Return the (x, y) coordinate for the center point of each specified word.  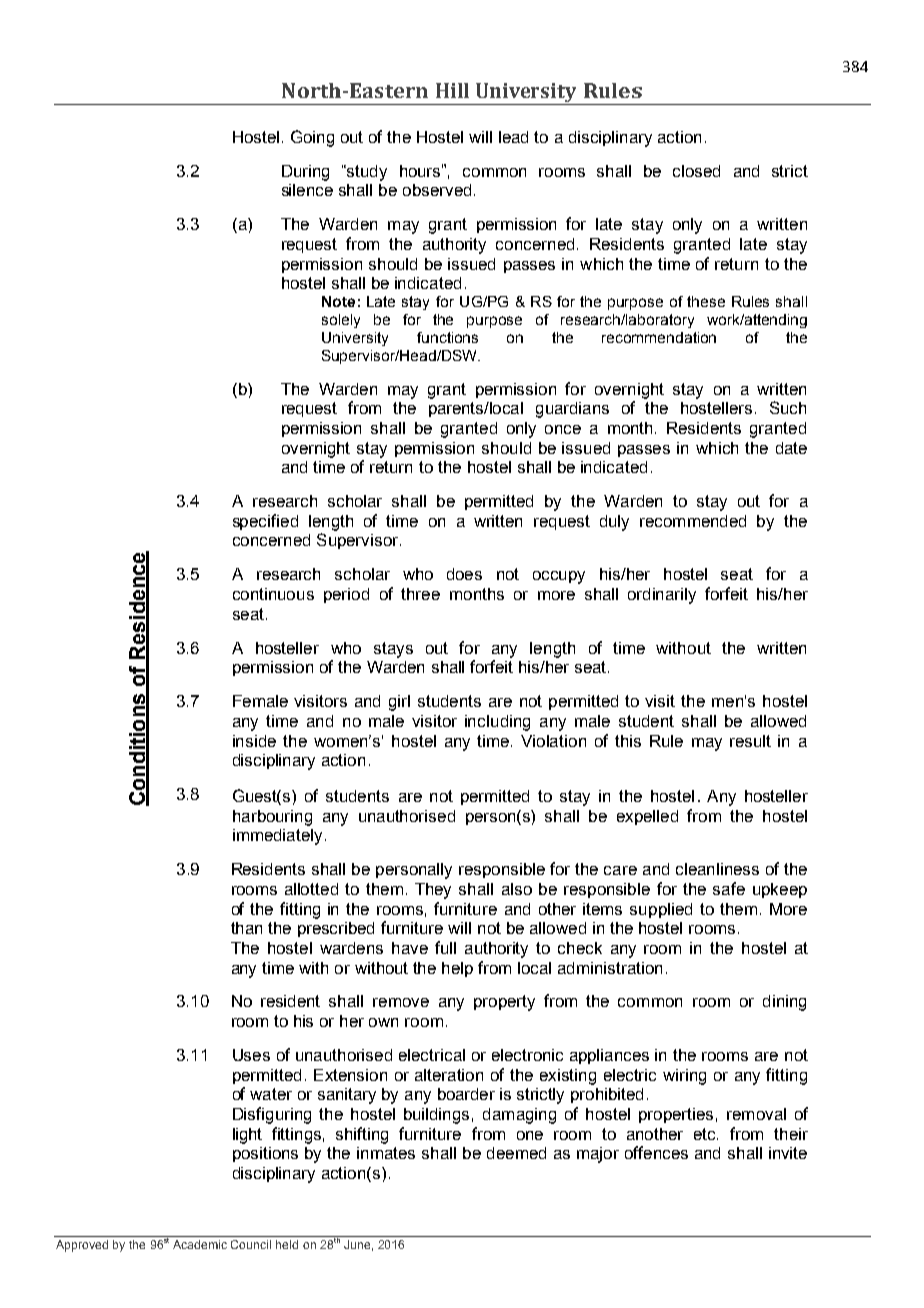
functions (447, 337)
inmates (386, 1153)
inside (254, 741)
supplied (661, 910)
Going (312, 138)
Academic (200, 1244)
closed (696, 171)
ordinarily (662, 596)
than (246, 928)
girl (399, 703)
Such (788, 407)
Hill (452, 90)
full (445, 947)
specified (265, 522)
